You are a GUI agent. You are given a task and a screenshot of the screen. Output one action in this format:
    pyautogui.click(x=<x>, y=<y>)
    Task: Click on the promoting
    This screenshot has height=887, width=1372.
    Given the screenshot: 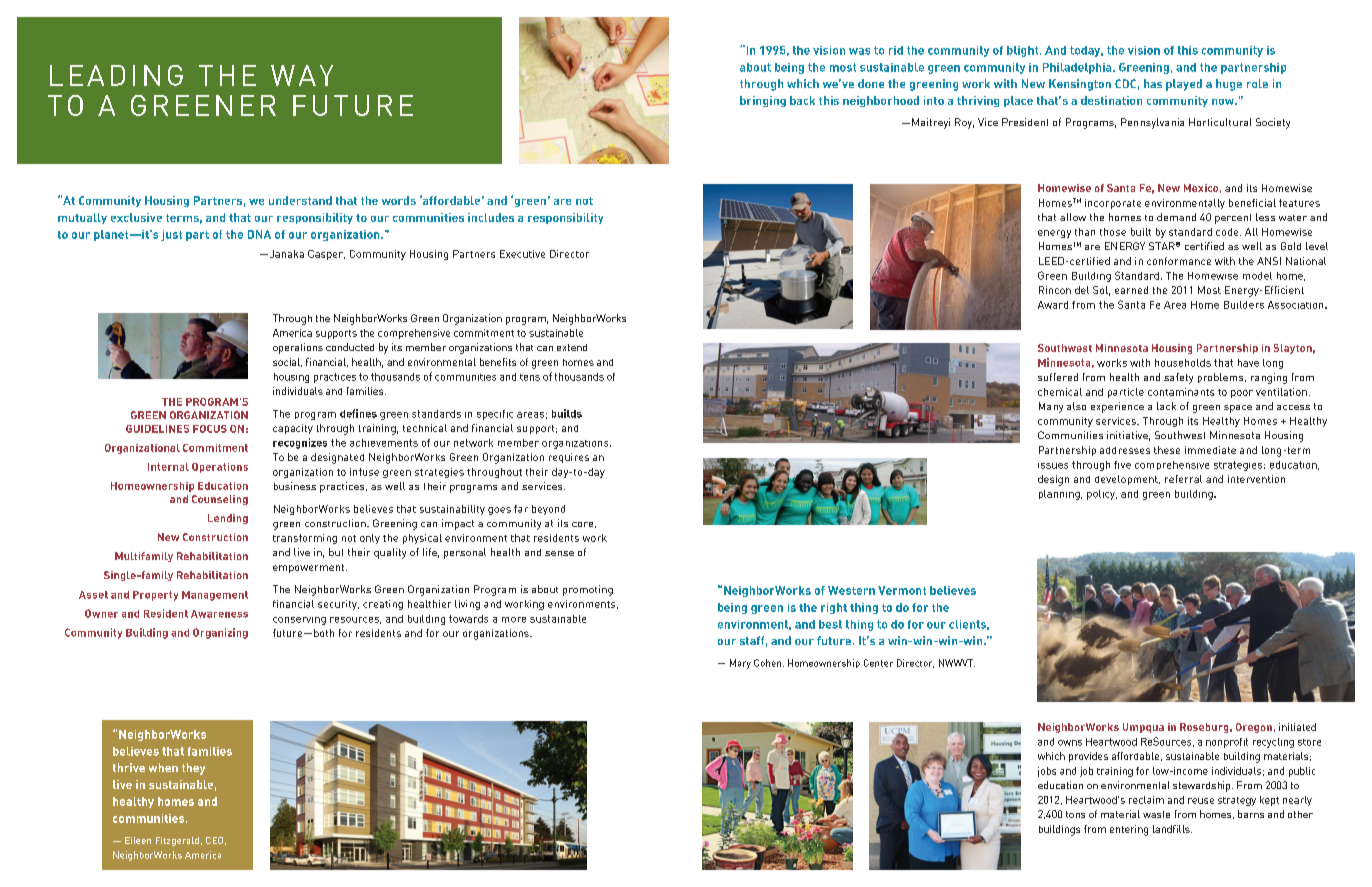 What is the action you would take?
    pyautogui.click(x=588, y=590)
